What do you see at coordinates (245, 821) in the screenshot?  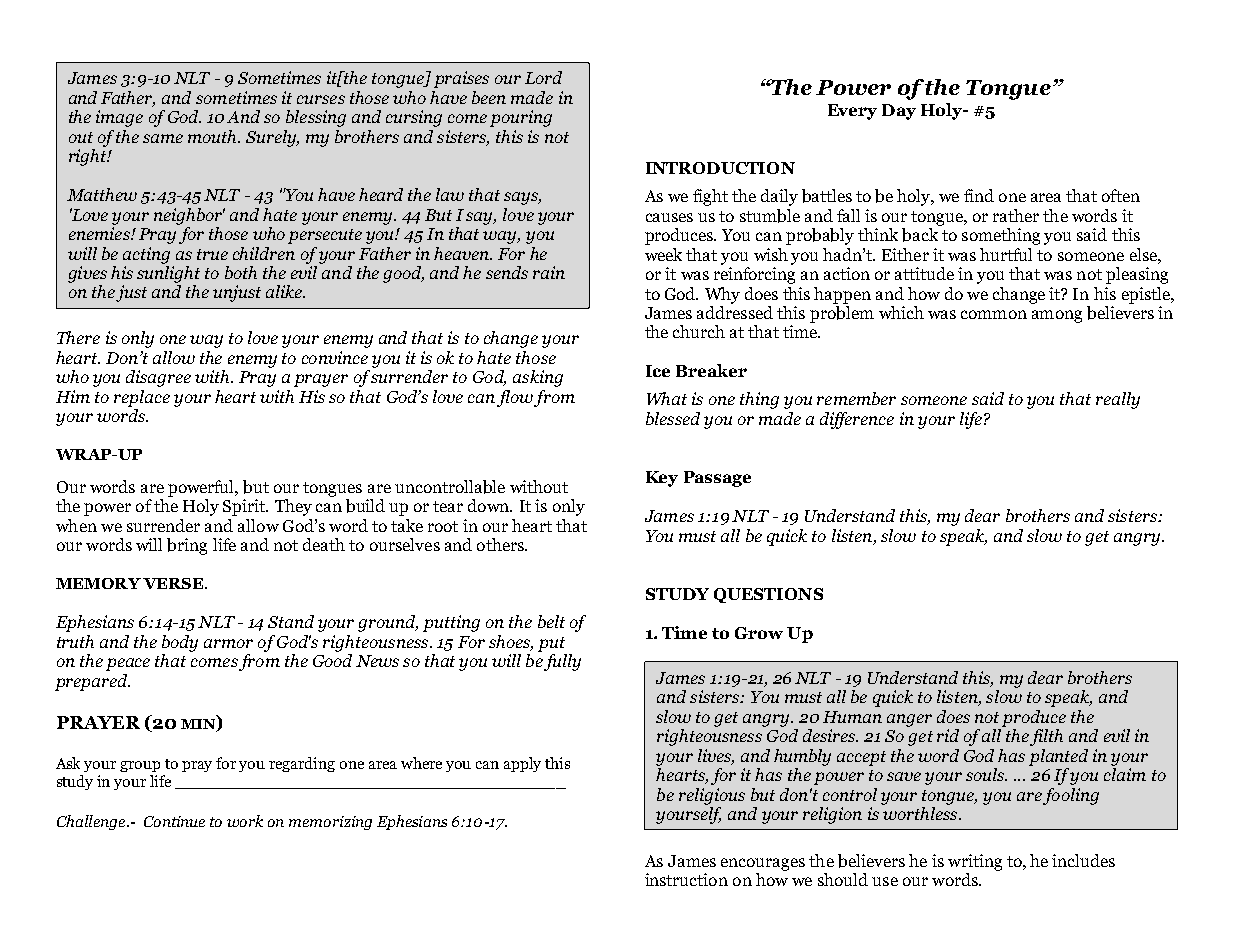 I see `work` at bounding box center [245, 821].
